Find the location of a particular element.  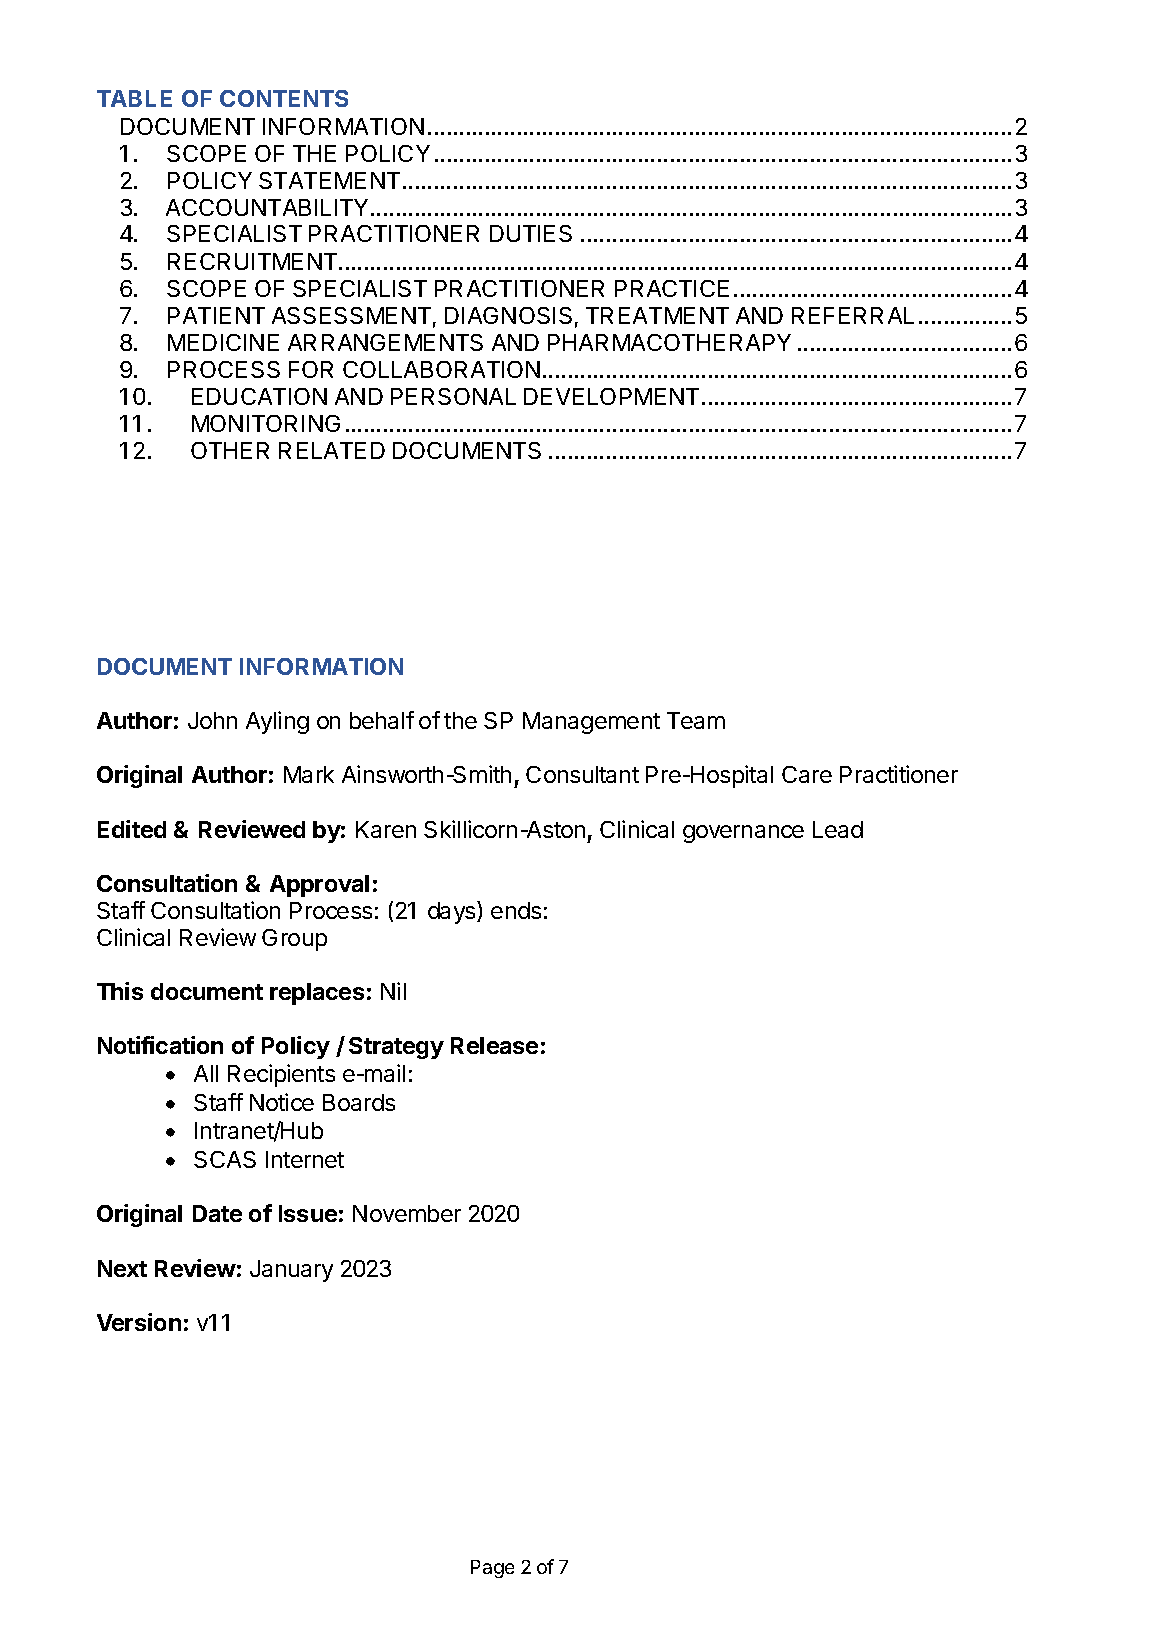

Version is located at coordinates (139, 1322).
